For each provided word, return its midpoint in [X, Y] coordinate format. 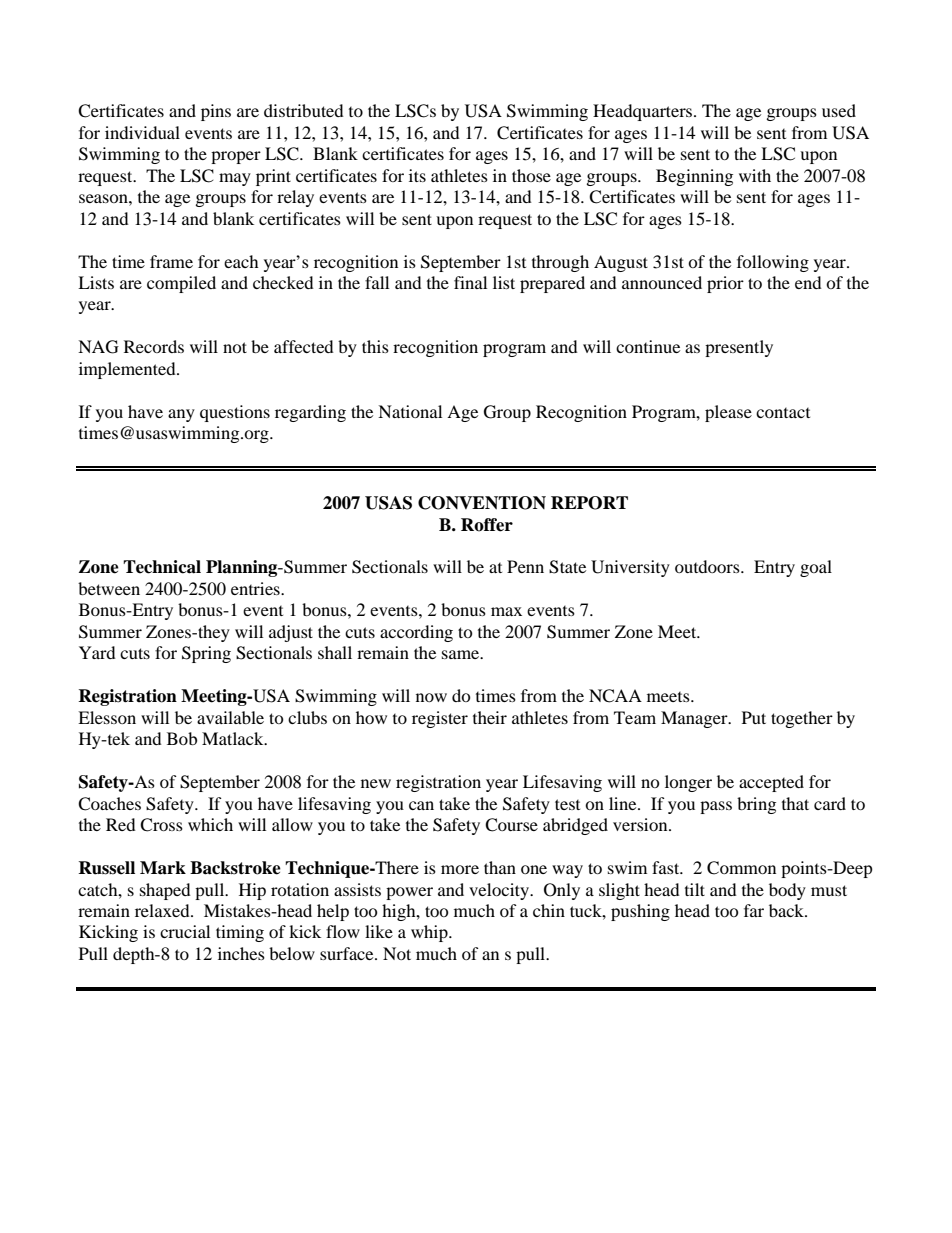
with [755, 175]
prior [725, 284]
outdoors [708, 566]
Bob [182, 738]
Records [154, 346]
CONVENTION [482, 503]
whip [430, 933]
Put [754, 717]
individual [142, 132]
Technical [162, 567]
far [754, 910]
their [490, 717]
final [470, 282]
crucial [185, 931]
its [417, 175]
